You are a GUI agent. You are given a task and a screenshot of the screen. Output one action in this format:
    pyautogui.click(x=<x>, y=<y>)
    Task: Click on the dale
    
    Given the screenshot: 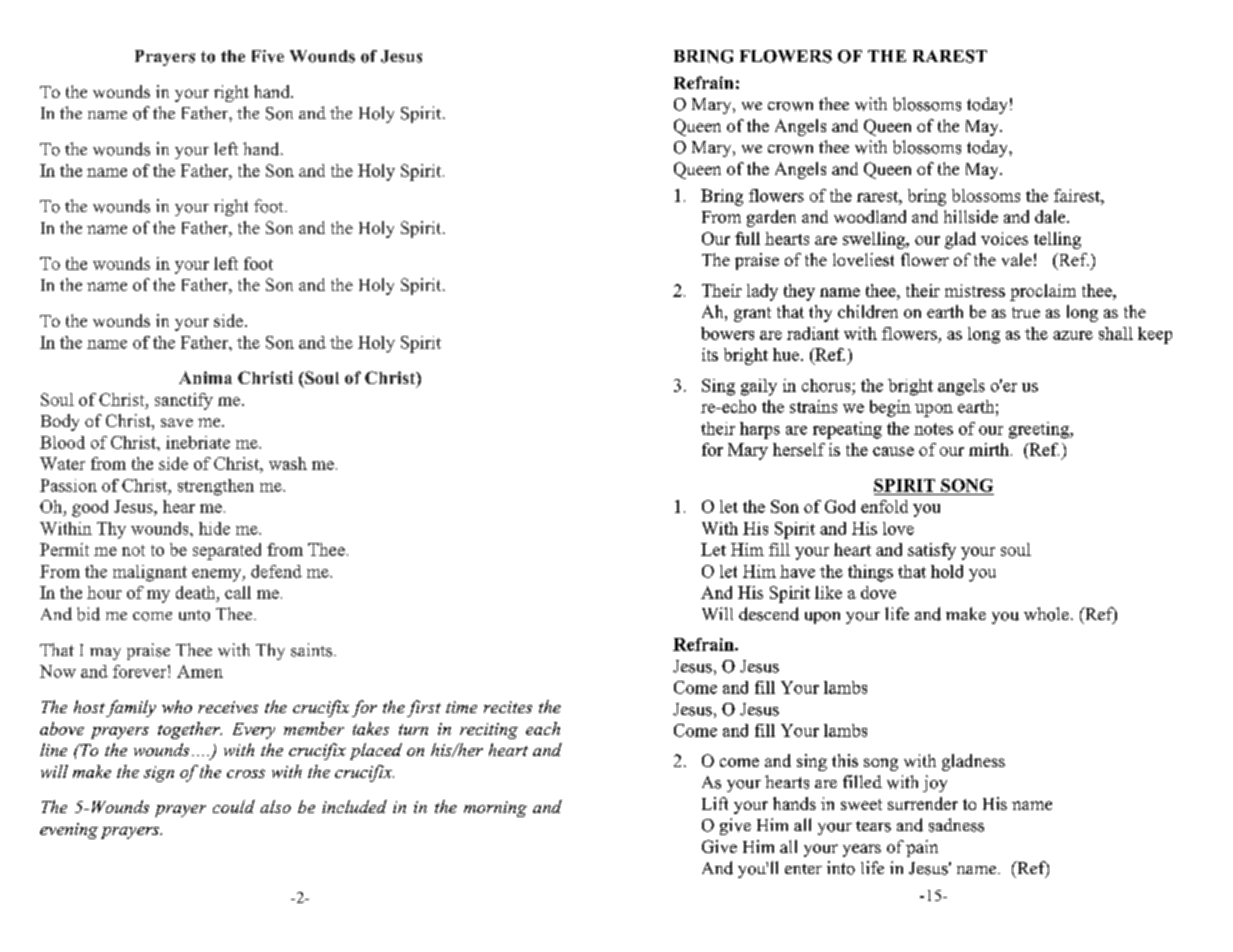 What is the action you would take?
    pyautogui.click(x=1051, y=216)
